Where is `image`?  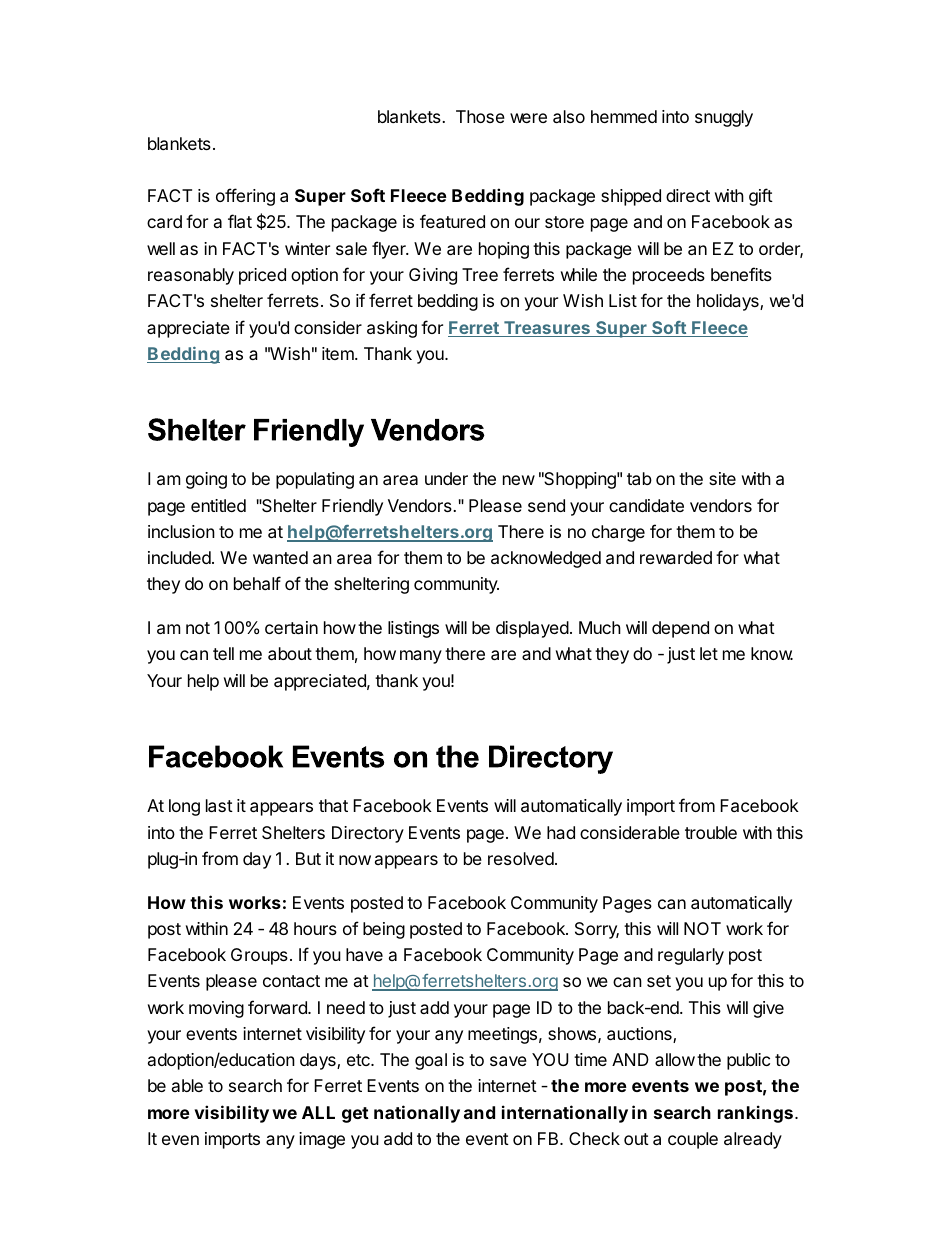 image is located at coordinates (322, 1140).
